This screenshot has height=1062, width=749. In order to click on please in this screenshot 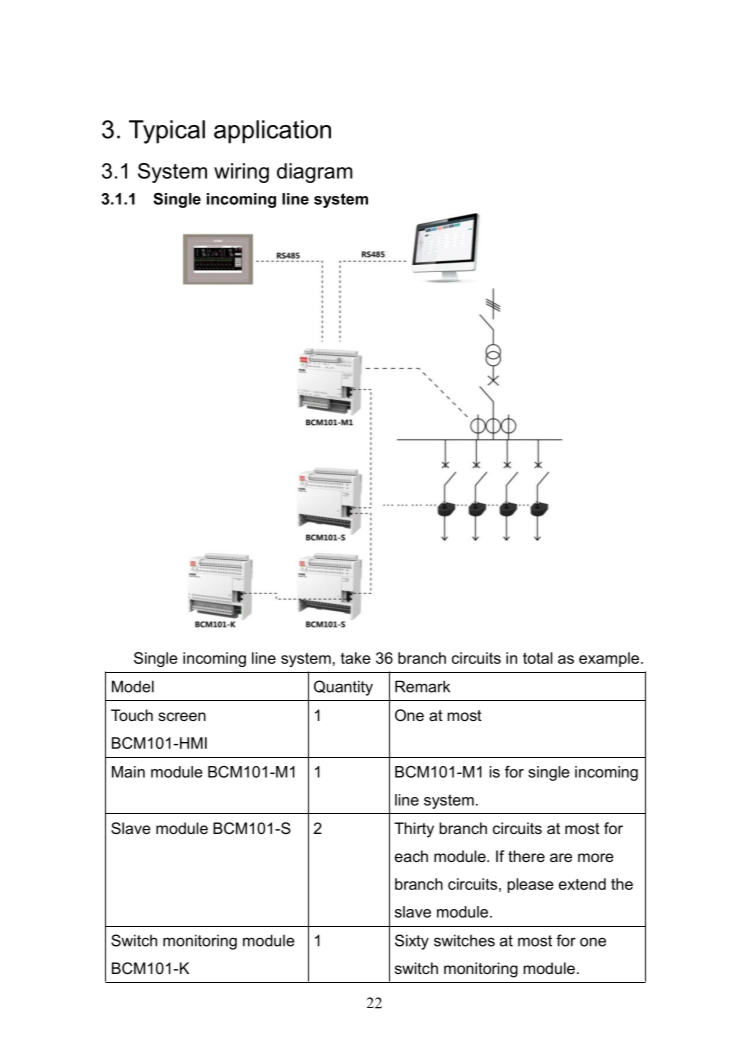, I will do `click(531, 885)`.
